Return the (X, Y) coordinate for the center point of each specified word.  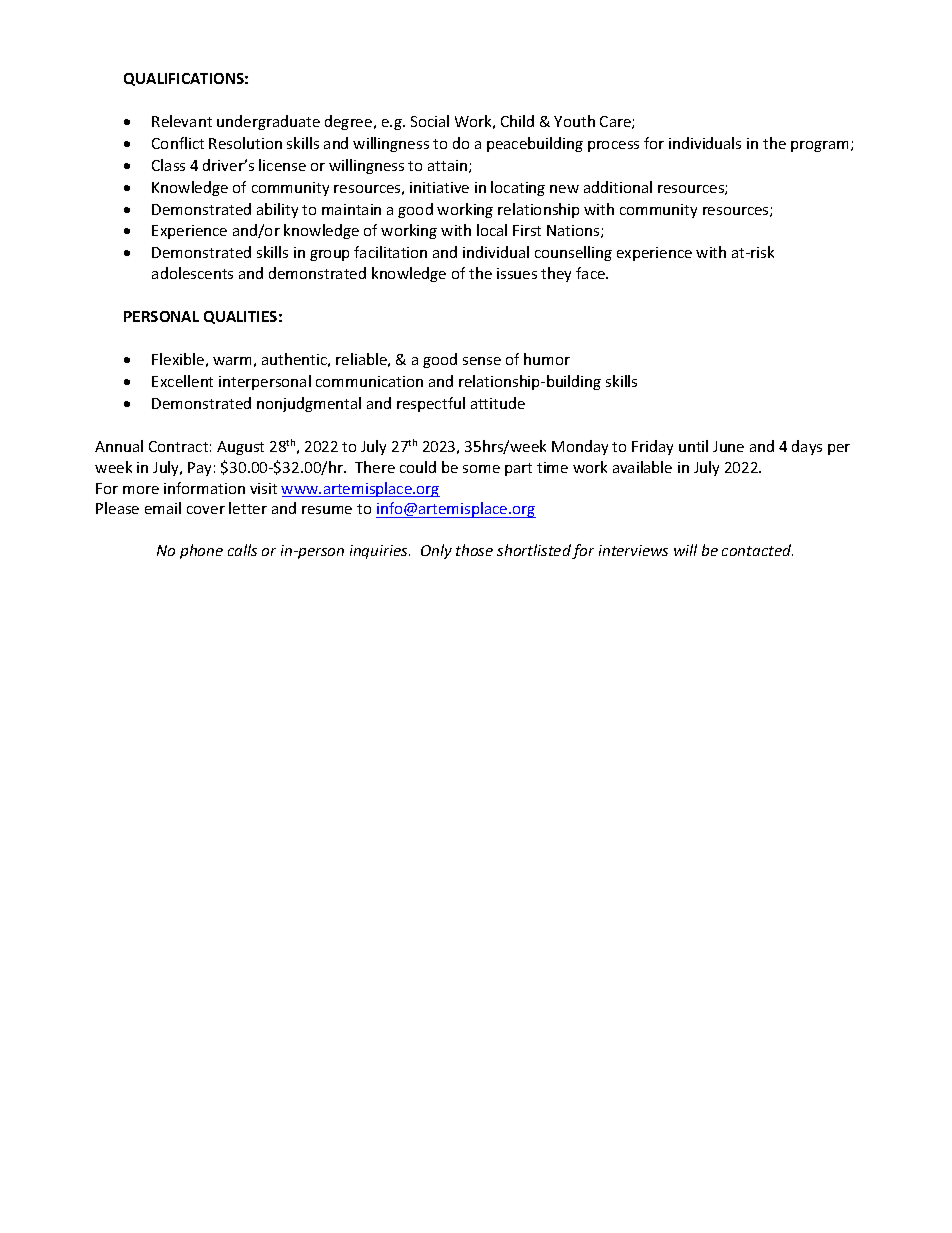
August (240, 448)
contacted (757, 550)
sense (482, 361)
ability (277, 210)
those (474, 550)
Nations (574, 231)
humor (547, 359)
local (492, 230)
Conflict (178, 143)
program (821, 146)
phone (201, 551)
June (728, 446)
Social (430, 121)
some (481, 469)
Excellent (182, 381)
